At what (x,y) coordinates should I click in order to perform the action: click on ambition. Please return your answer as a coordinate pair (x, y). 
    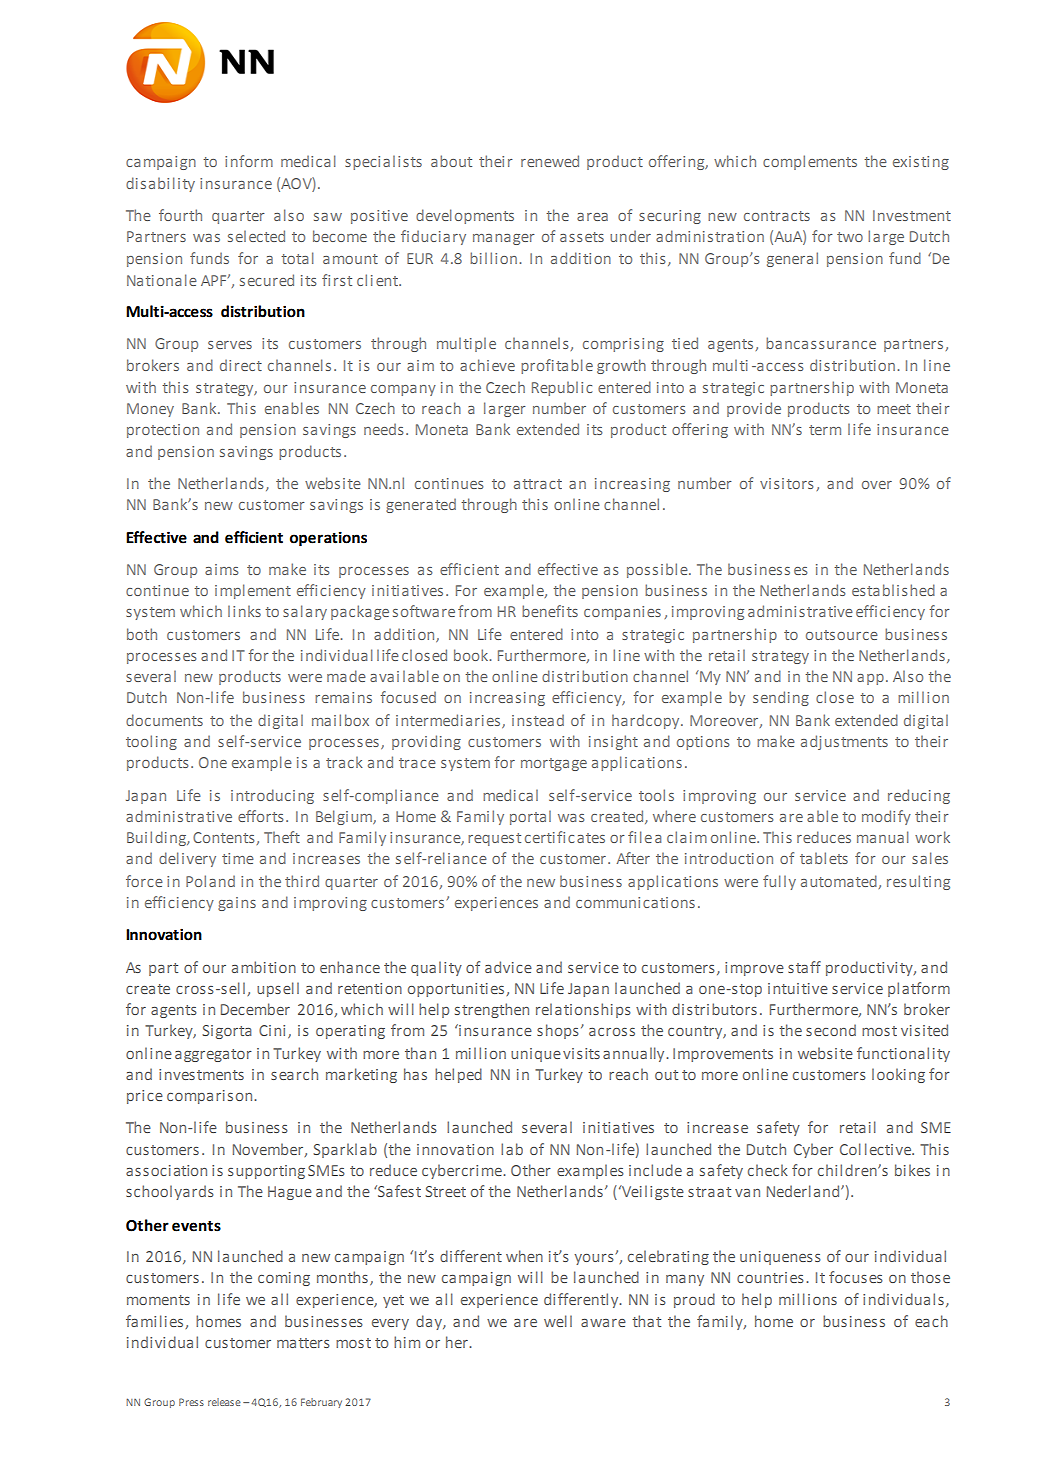
    Looking at the image, I should click on (264, 967).
